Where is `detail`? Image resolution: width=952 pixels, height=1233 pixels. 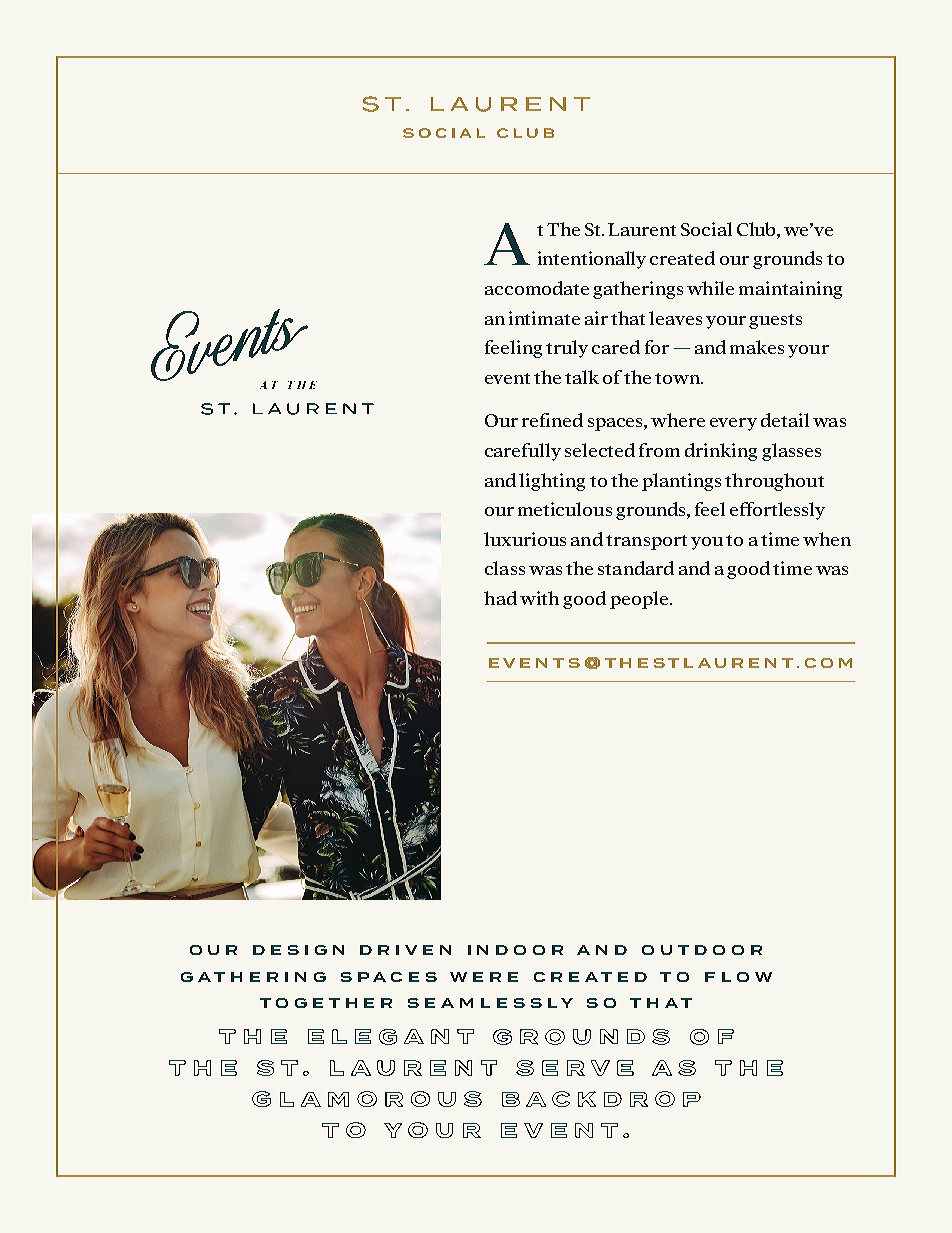 detail is located at coordinates (785, 420).
